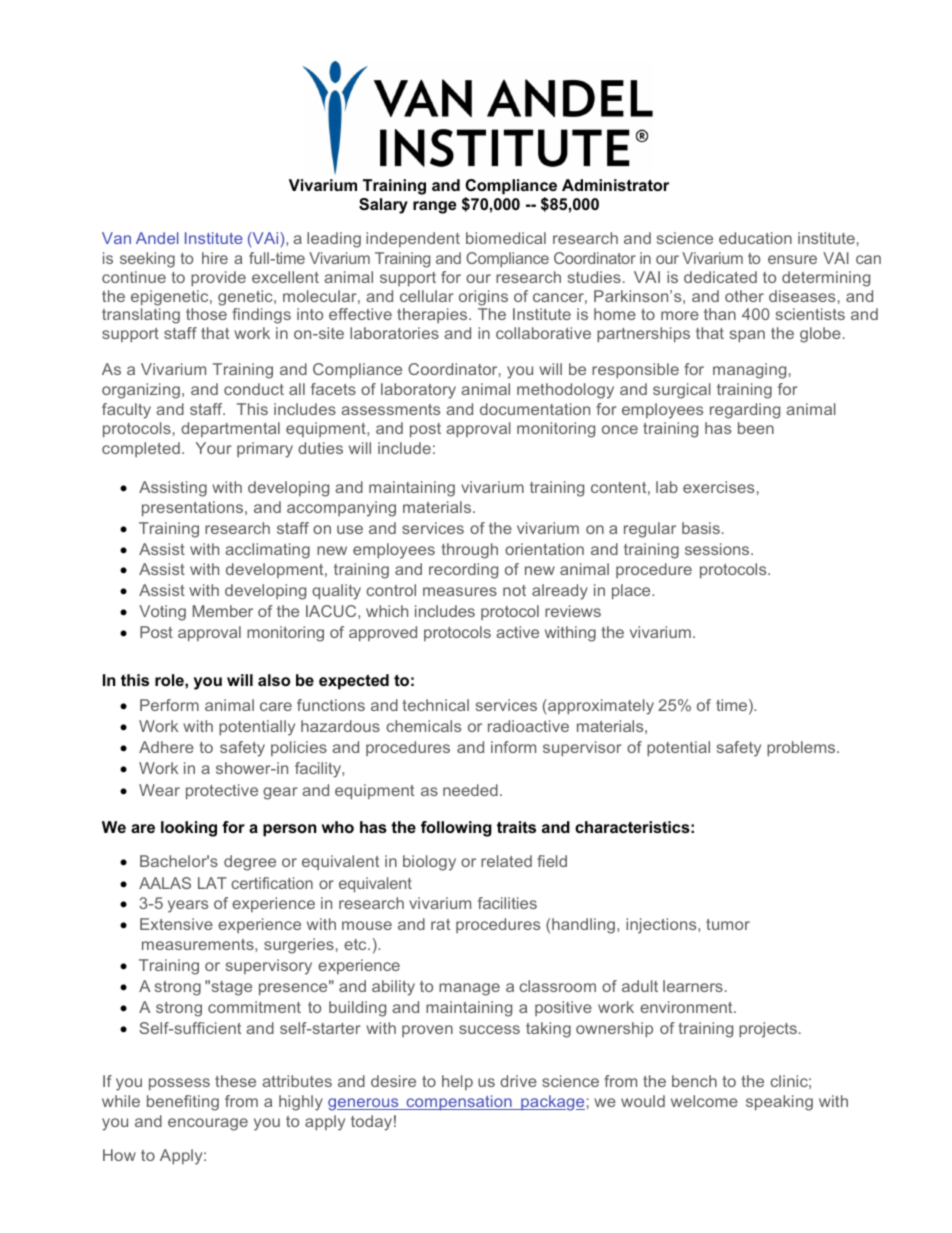 The height and width of the image is (1233, 952). I want to click on technical, so click(436, 705).
